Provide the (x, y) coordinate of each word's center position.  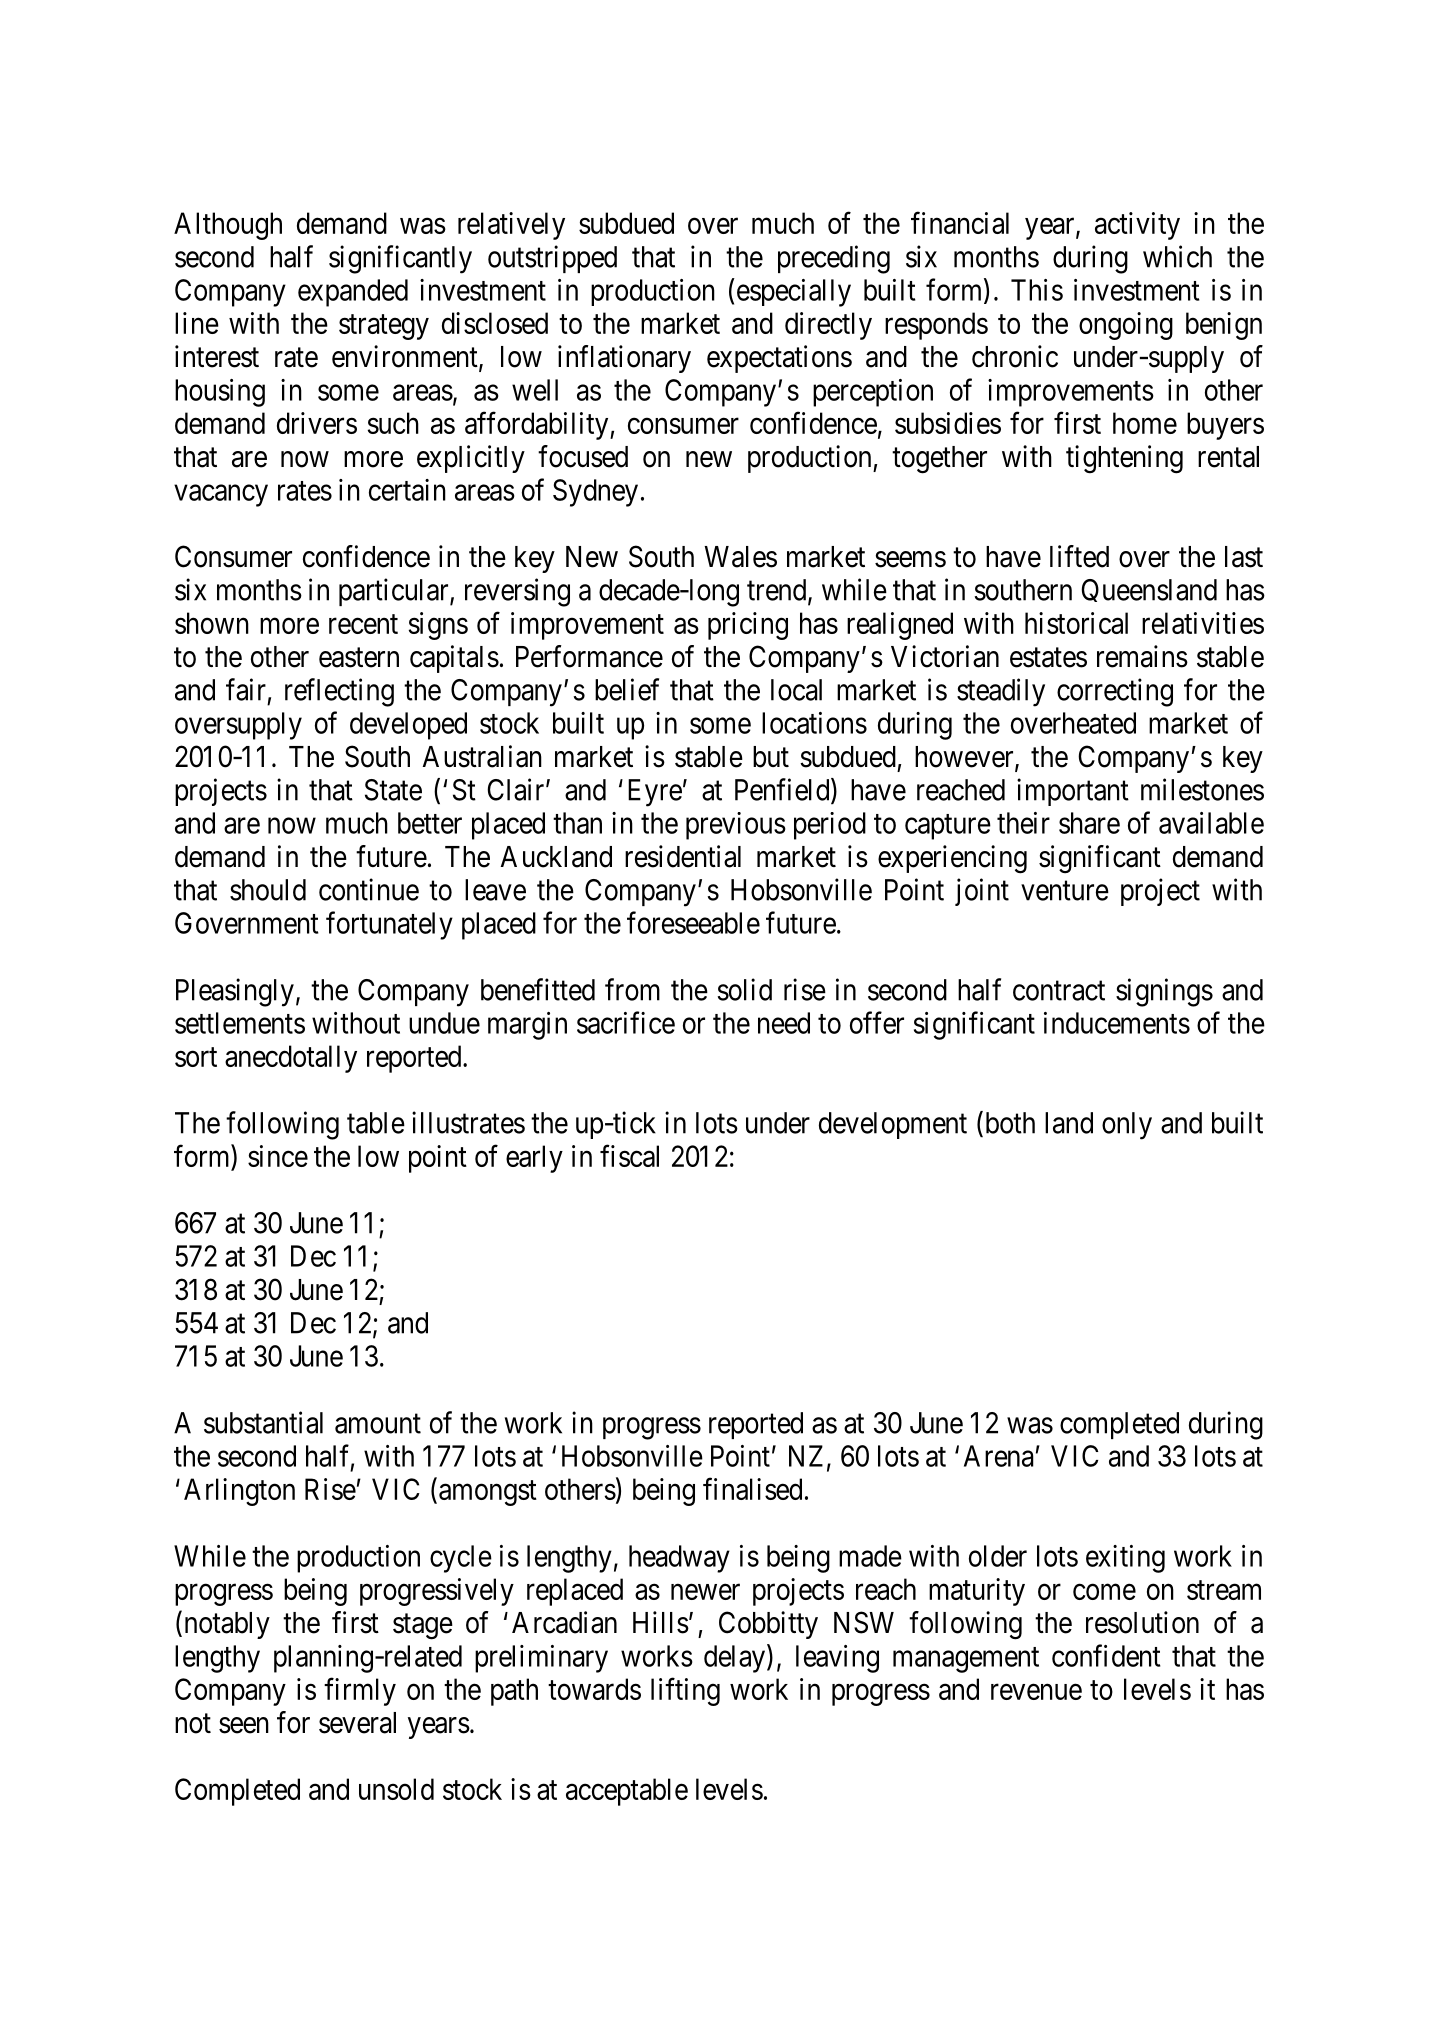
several (357, 1723)
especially (792, 292)
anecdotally (291, 1059)
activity (1137, 226)
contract (1059, 991)
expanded (353, 293)
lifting (685, 1691)
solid (745, 989)
